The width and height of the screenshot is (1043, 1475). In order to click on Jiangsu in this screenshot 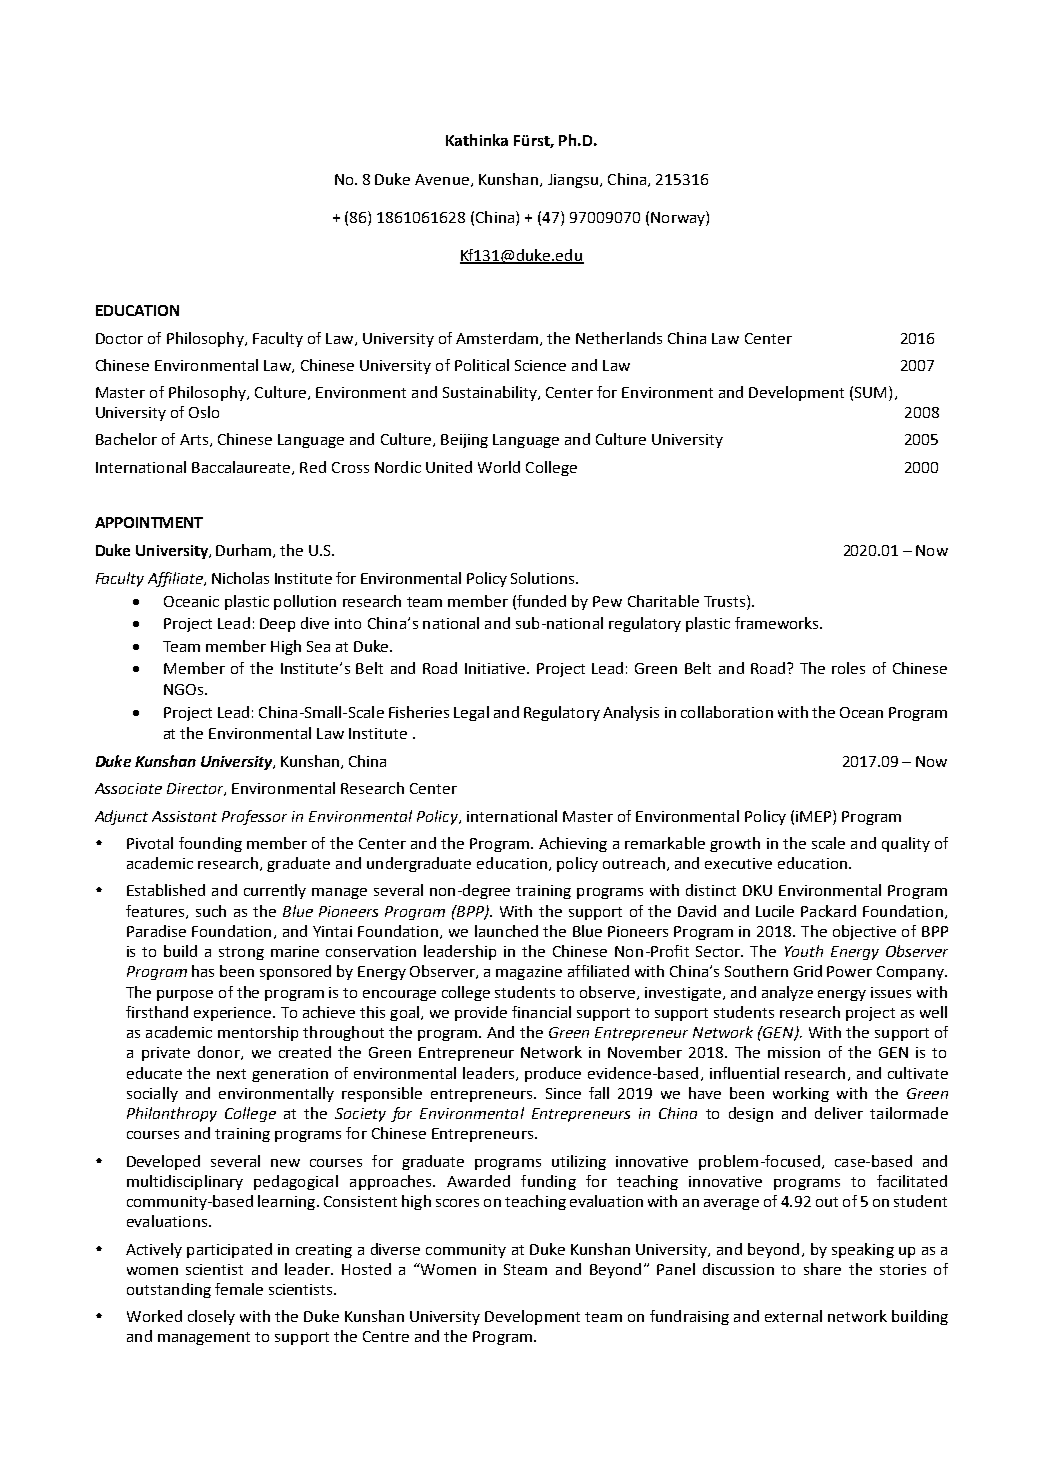, I will do `click(573, 181)`.
